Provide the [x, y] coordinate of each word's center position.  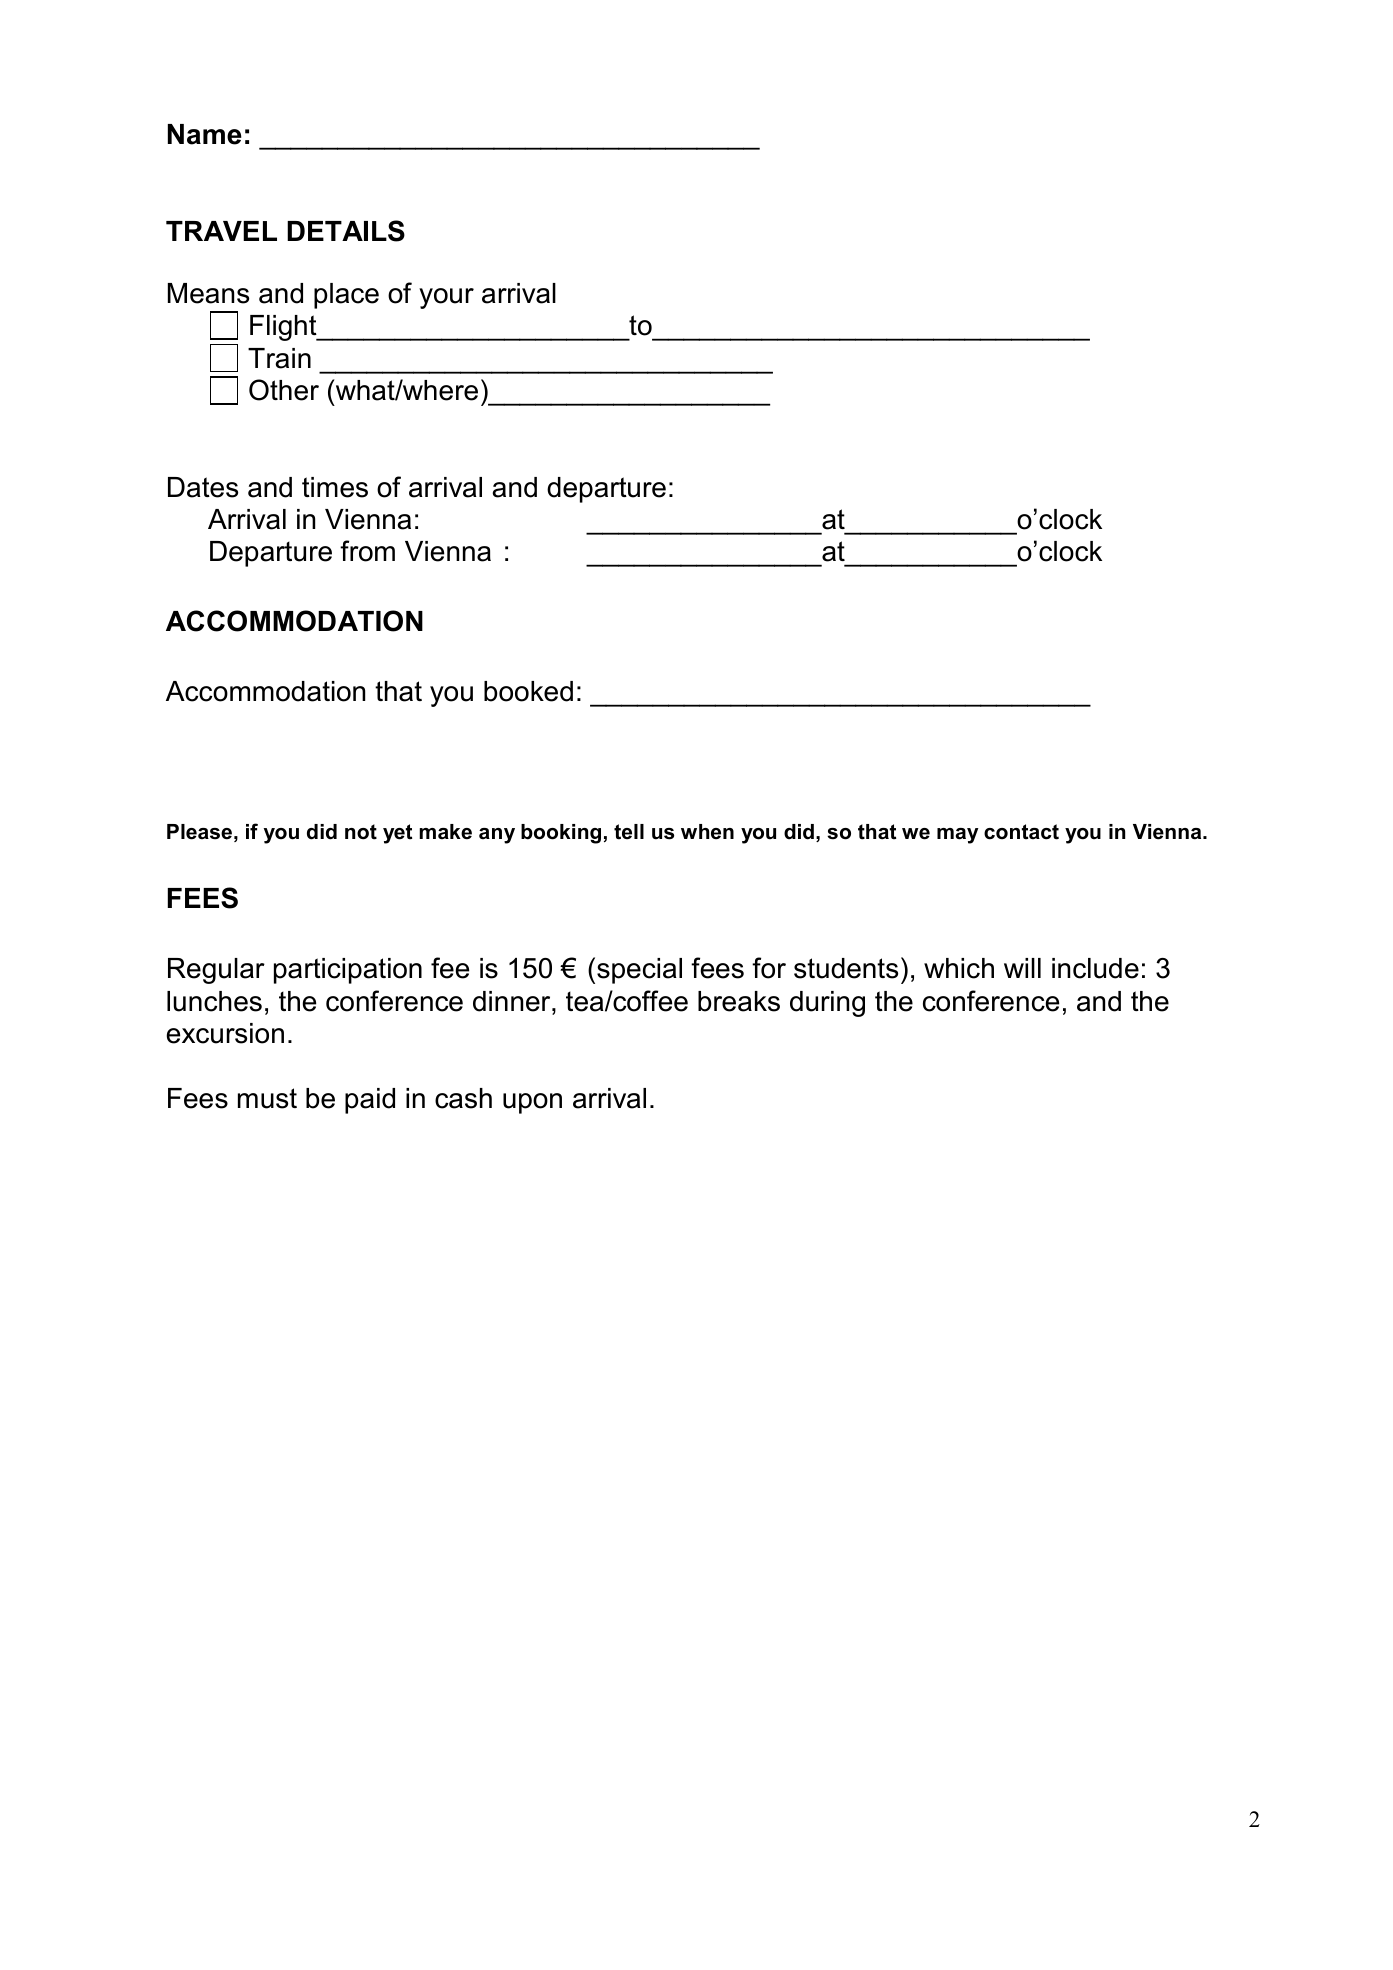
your [446, 298]
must [267, 1098]
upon [532, 1103]
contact [1021, 832]
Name [205, 134]
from [367, 551]
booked [528, 691]
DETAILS [346, 231]
